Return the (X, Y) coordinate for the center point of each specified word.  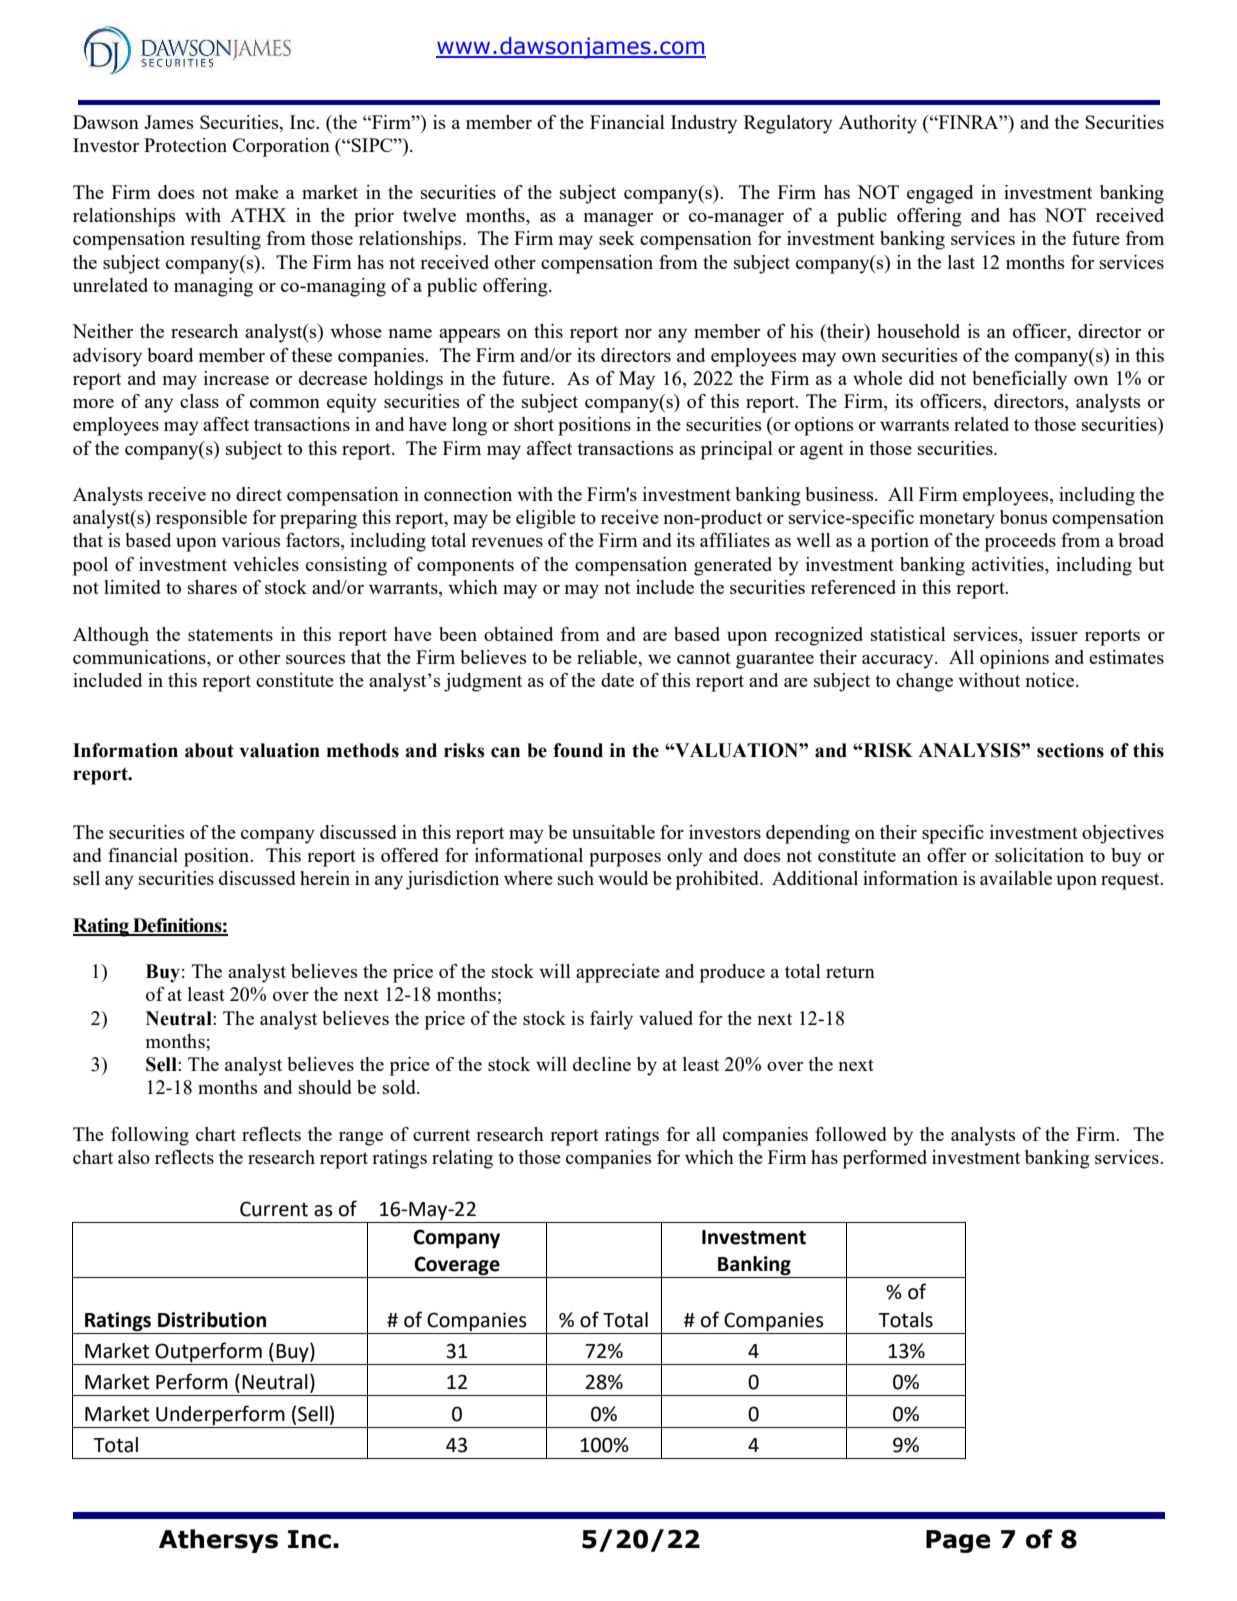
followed (851, 1134)
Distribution (212, 1320)
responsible (201, 519)
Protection (185, 145)
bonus (1023, 517)
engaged (940, 194)
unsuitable (613, 832)
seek (617, 238)
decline (602, 1064)
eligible (546, 519)
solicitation (1039, 855)
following (150, 1136)
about (209, 750)
